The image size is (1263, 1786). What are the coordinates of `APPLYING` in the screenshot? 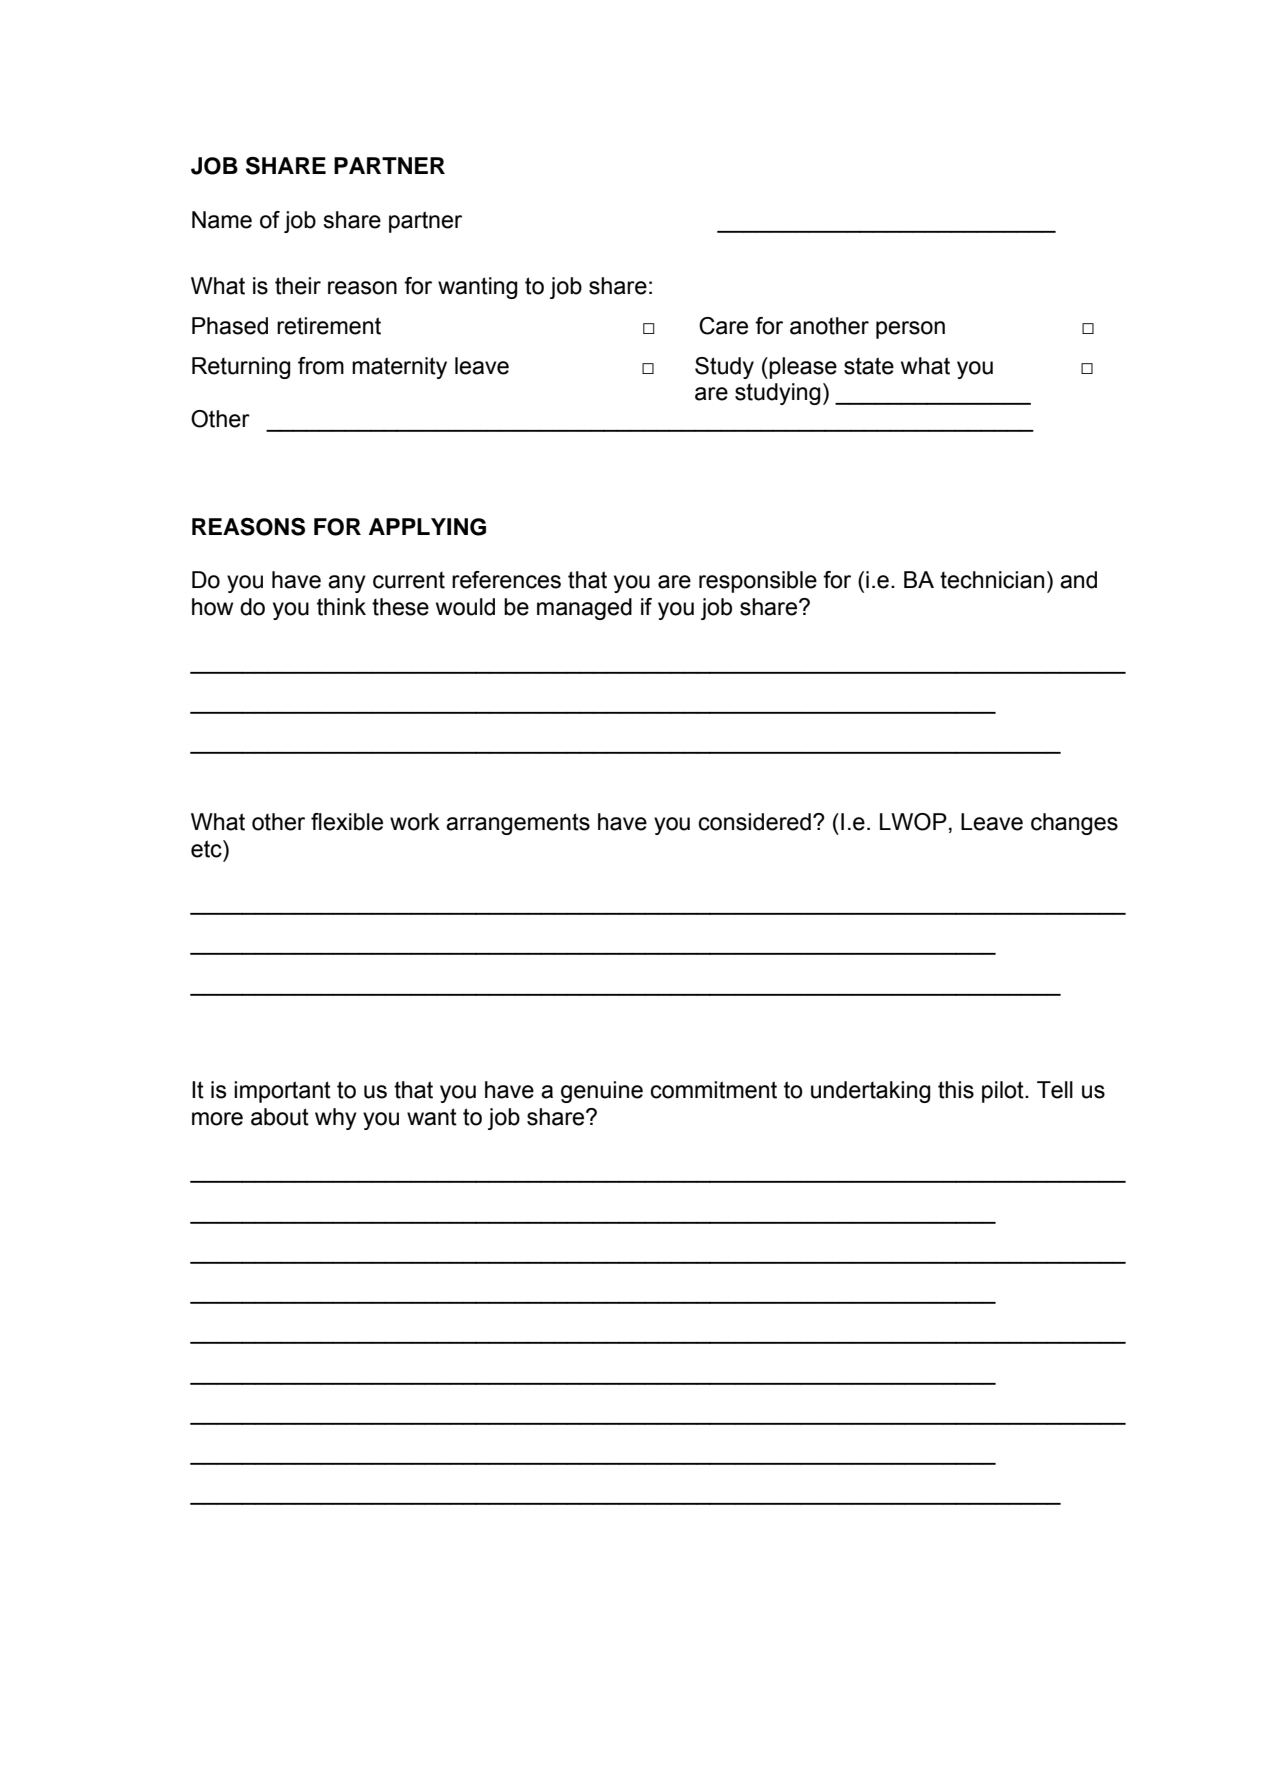 It's located at (427, 527).
